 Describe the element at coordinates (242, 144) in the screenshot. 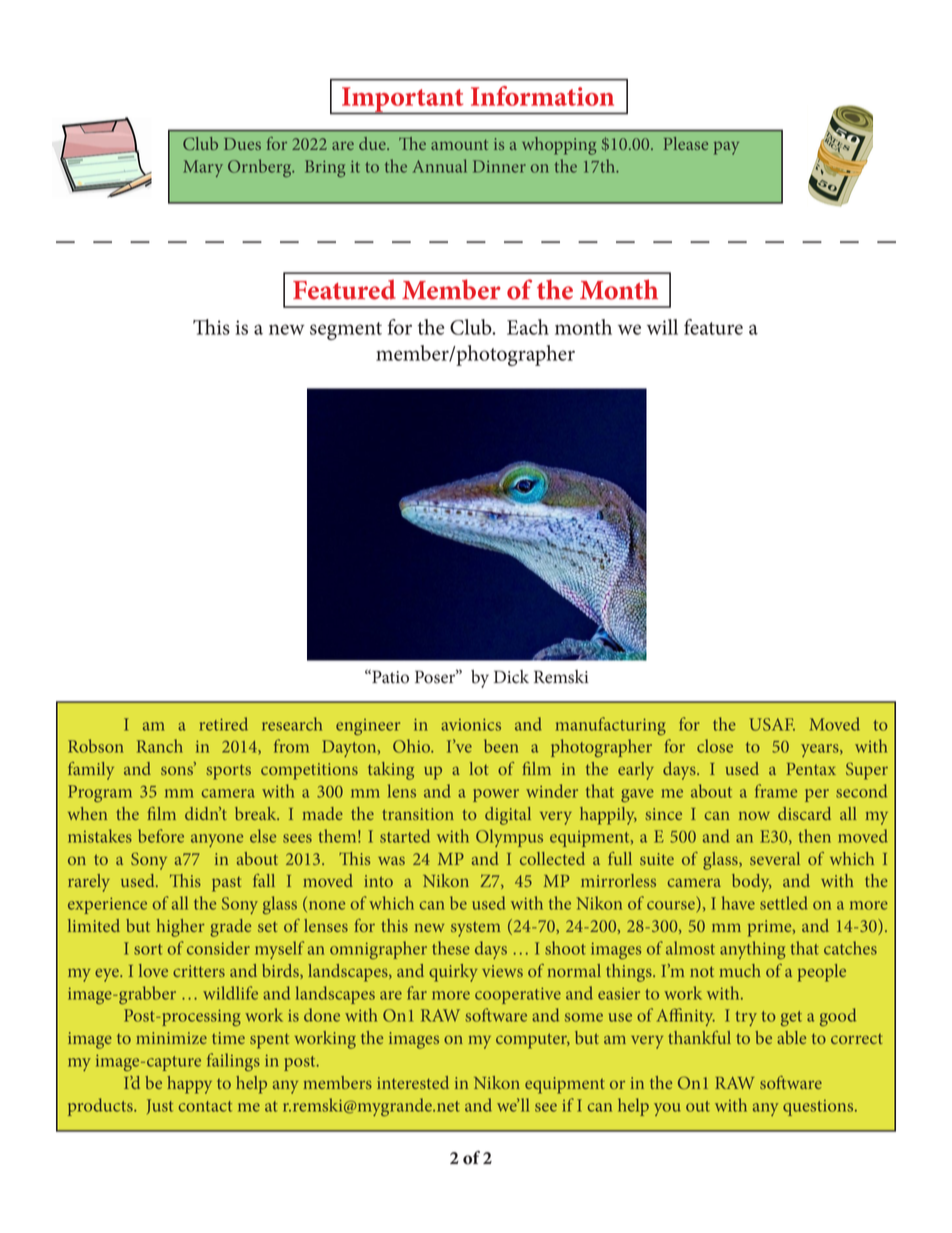

I see `Dues` at that location.
